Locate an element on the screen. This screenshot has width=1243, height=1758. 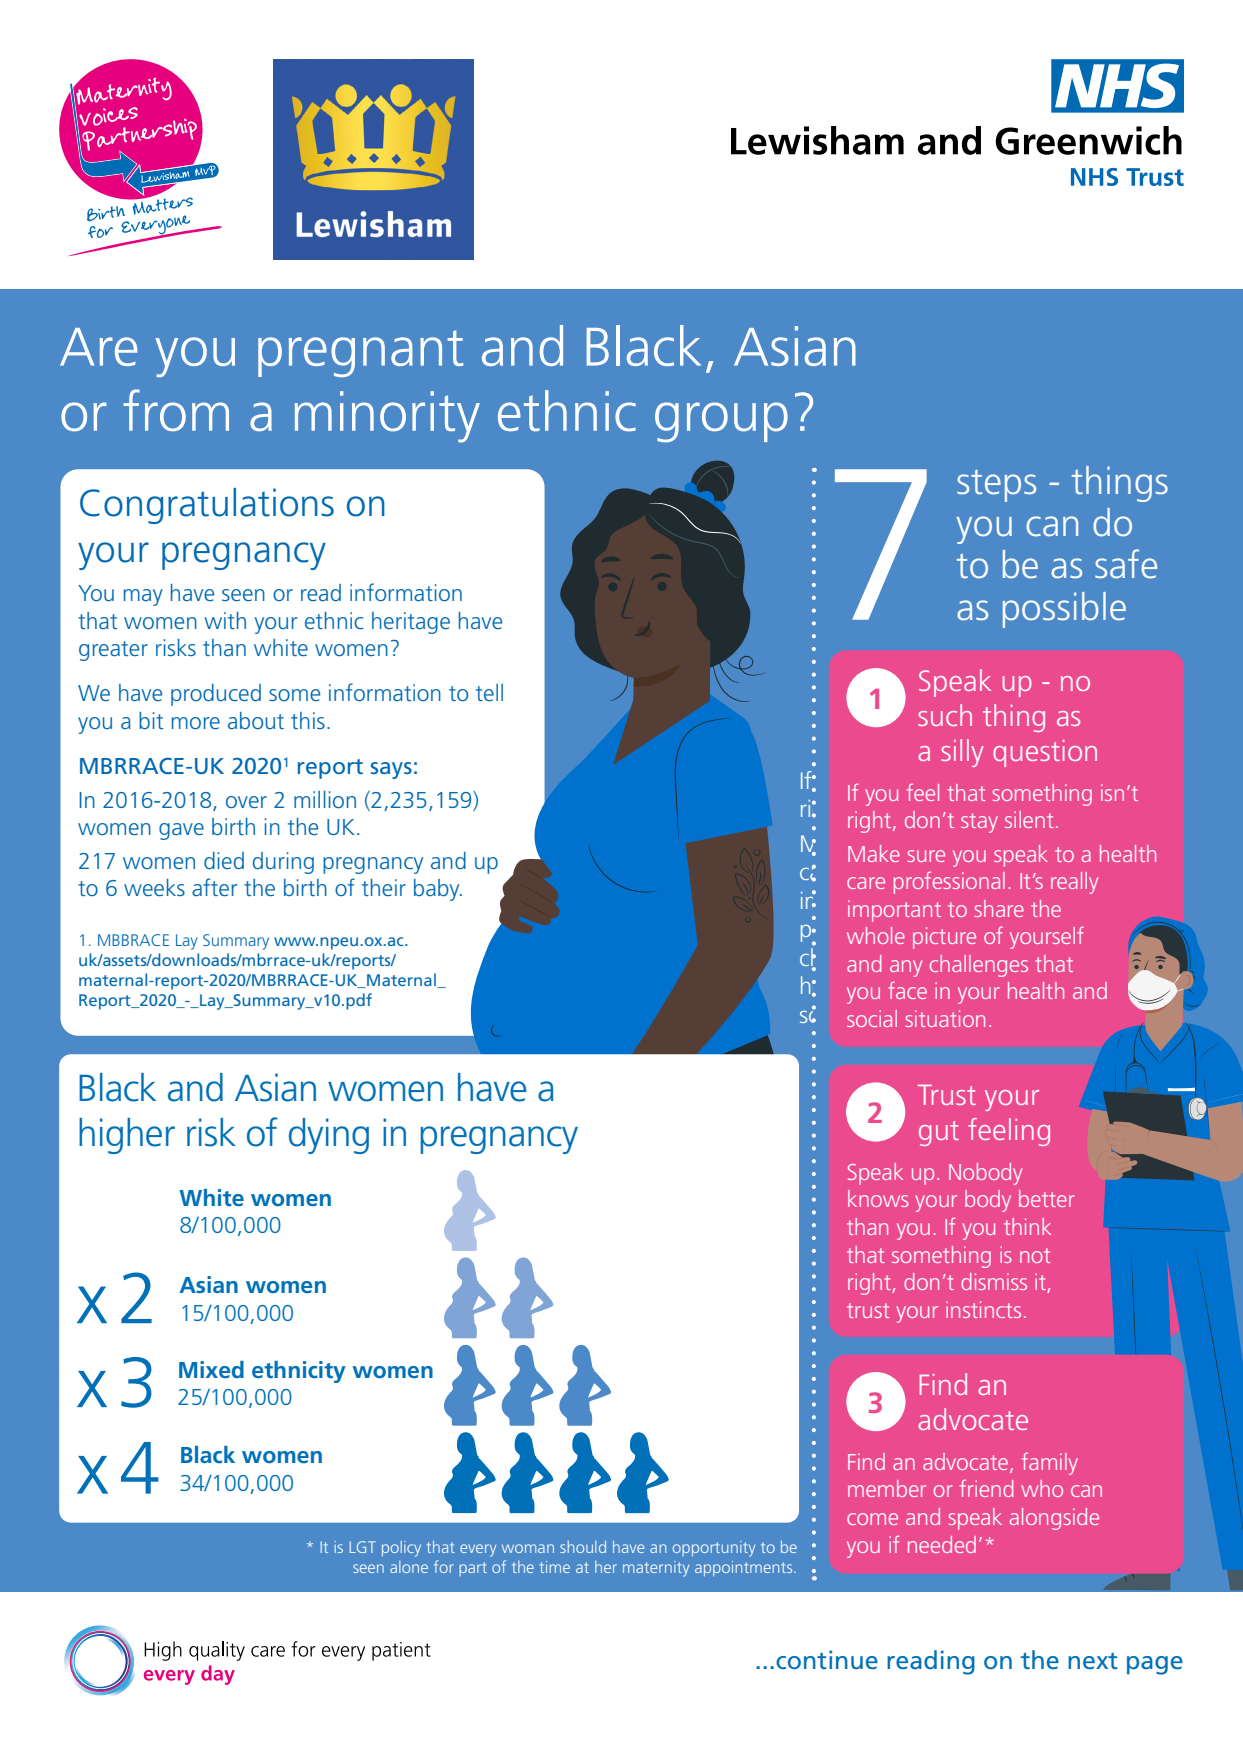
produced is located at coordinates (216, 695).
